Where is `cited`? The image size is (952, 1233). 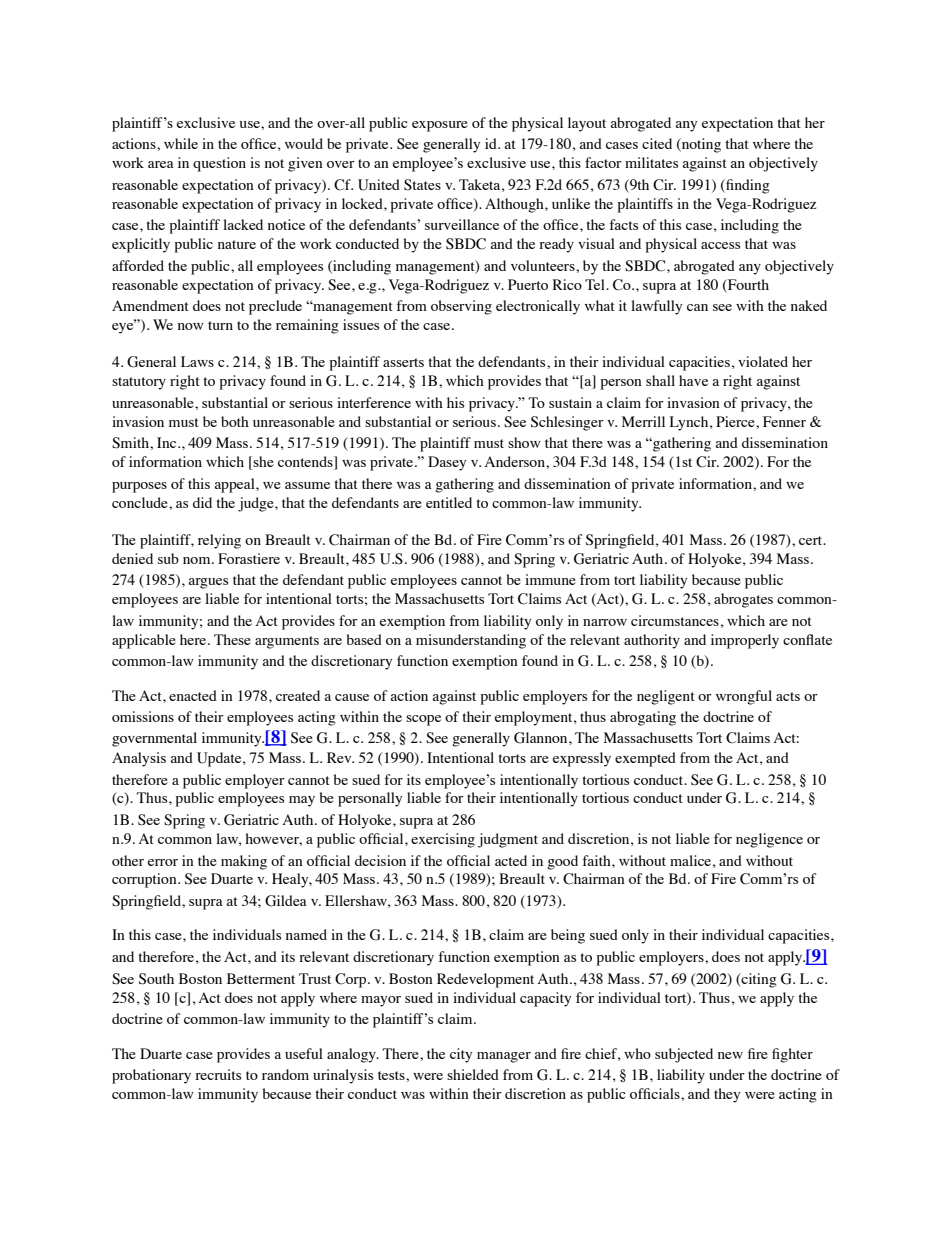 cited is located at coordinates (657, 143).
